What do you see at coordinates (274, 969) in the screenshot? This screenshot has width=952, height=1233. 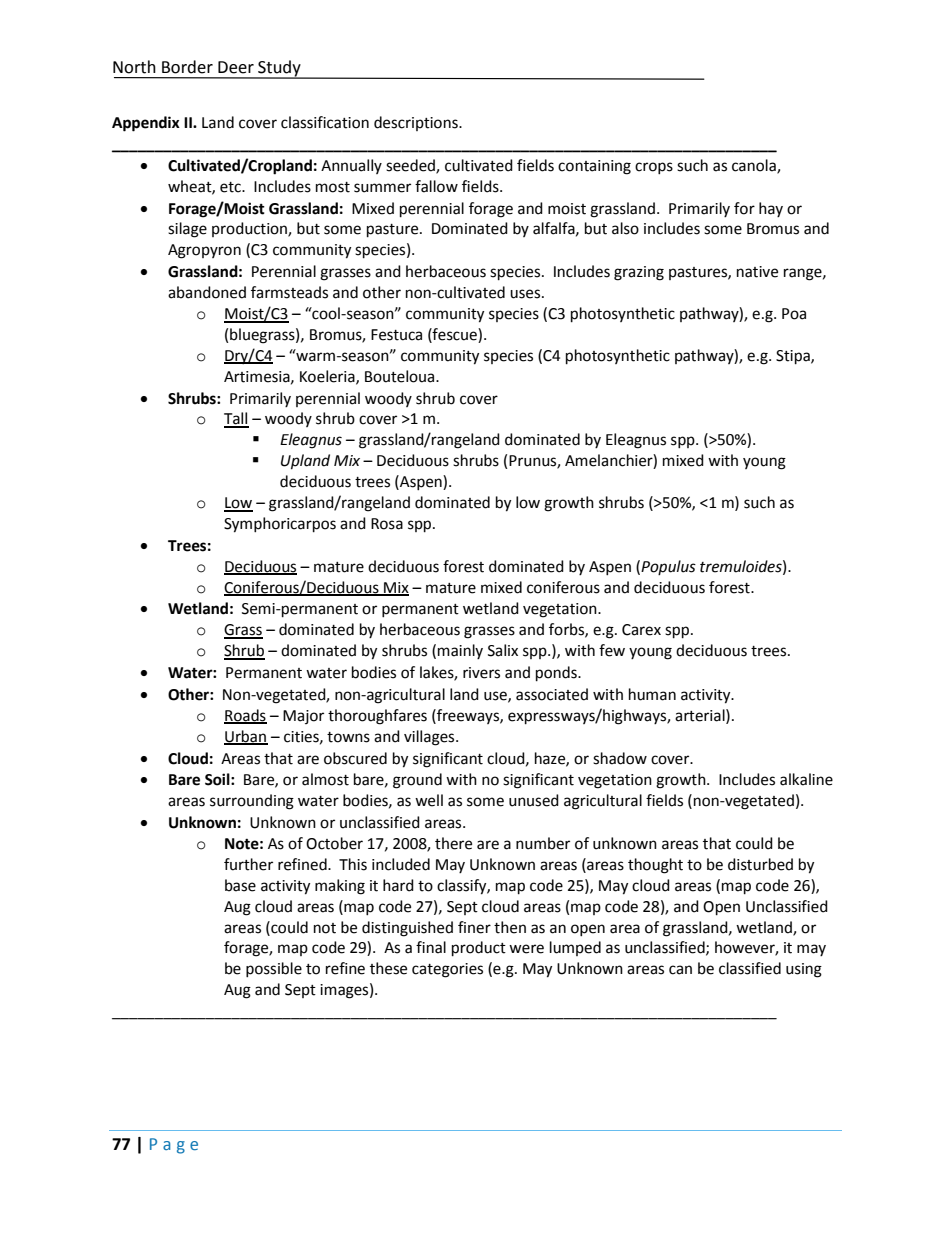 I see `possible` at bounding box center [274, 969].
